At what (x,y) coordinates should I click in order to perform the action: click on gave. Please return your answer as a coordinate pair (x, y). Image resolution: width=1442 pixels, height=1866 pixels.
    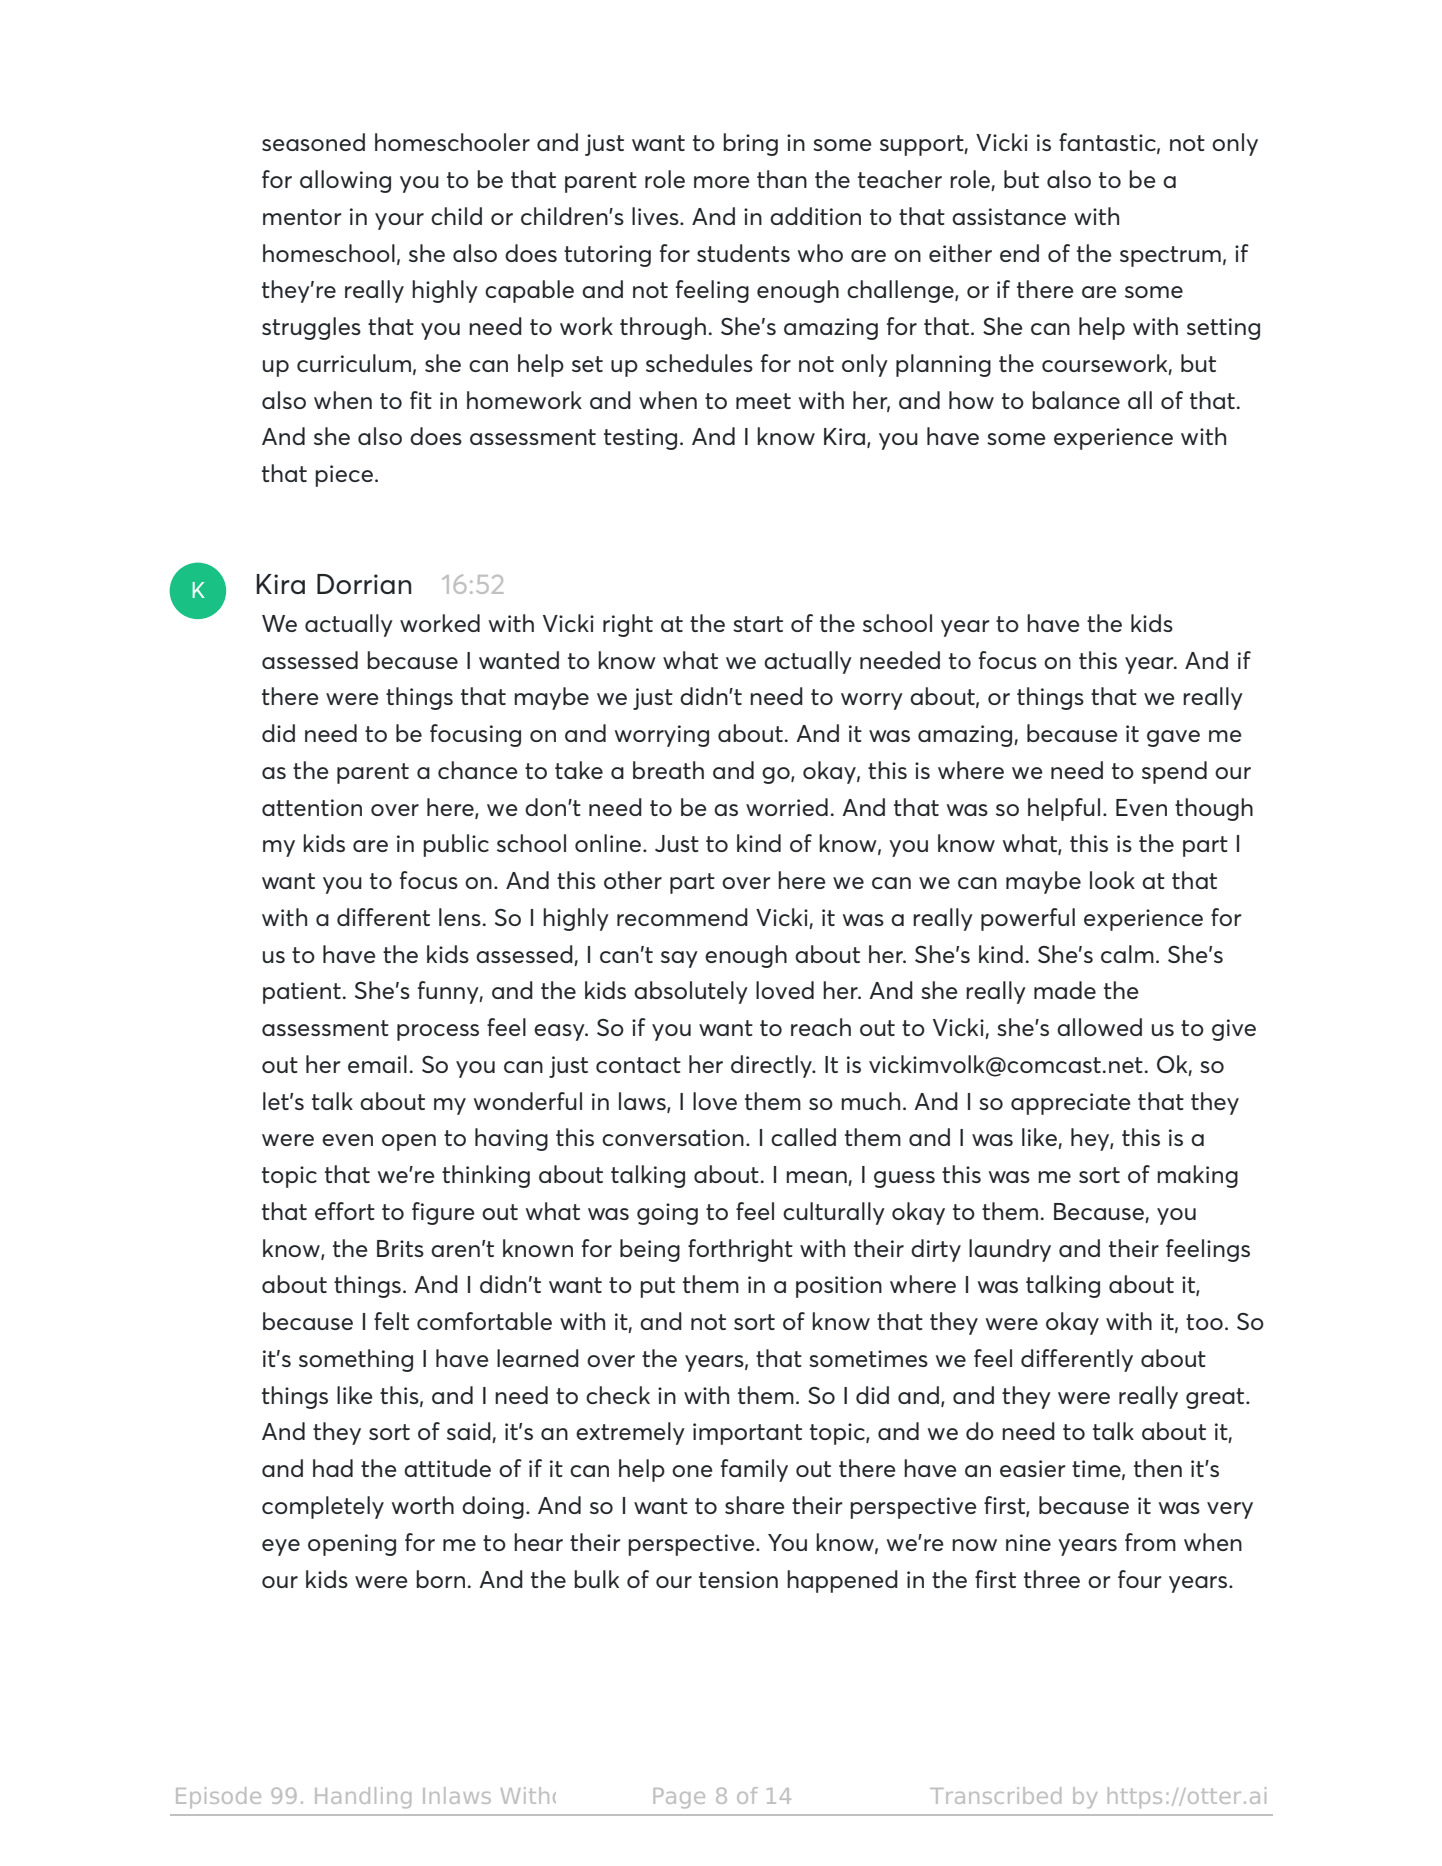
    Looking at the image, I should click on (1173, 738).
